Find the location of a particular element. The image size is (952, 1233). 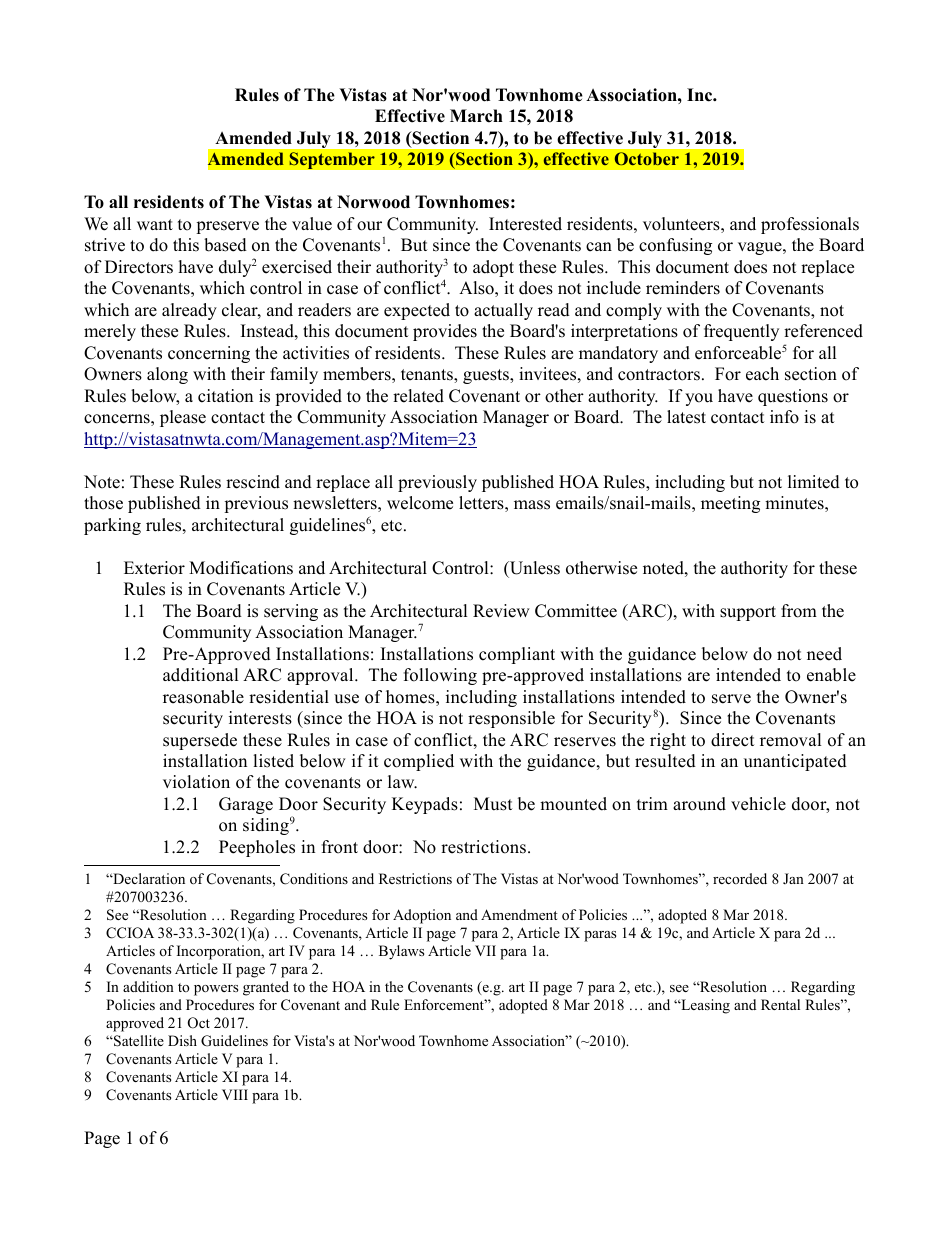

Dish is located at coordinates (182, 1040).
